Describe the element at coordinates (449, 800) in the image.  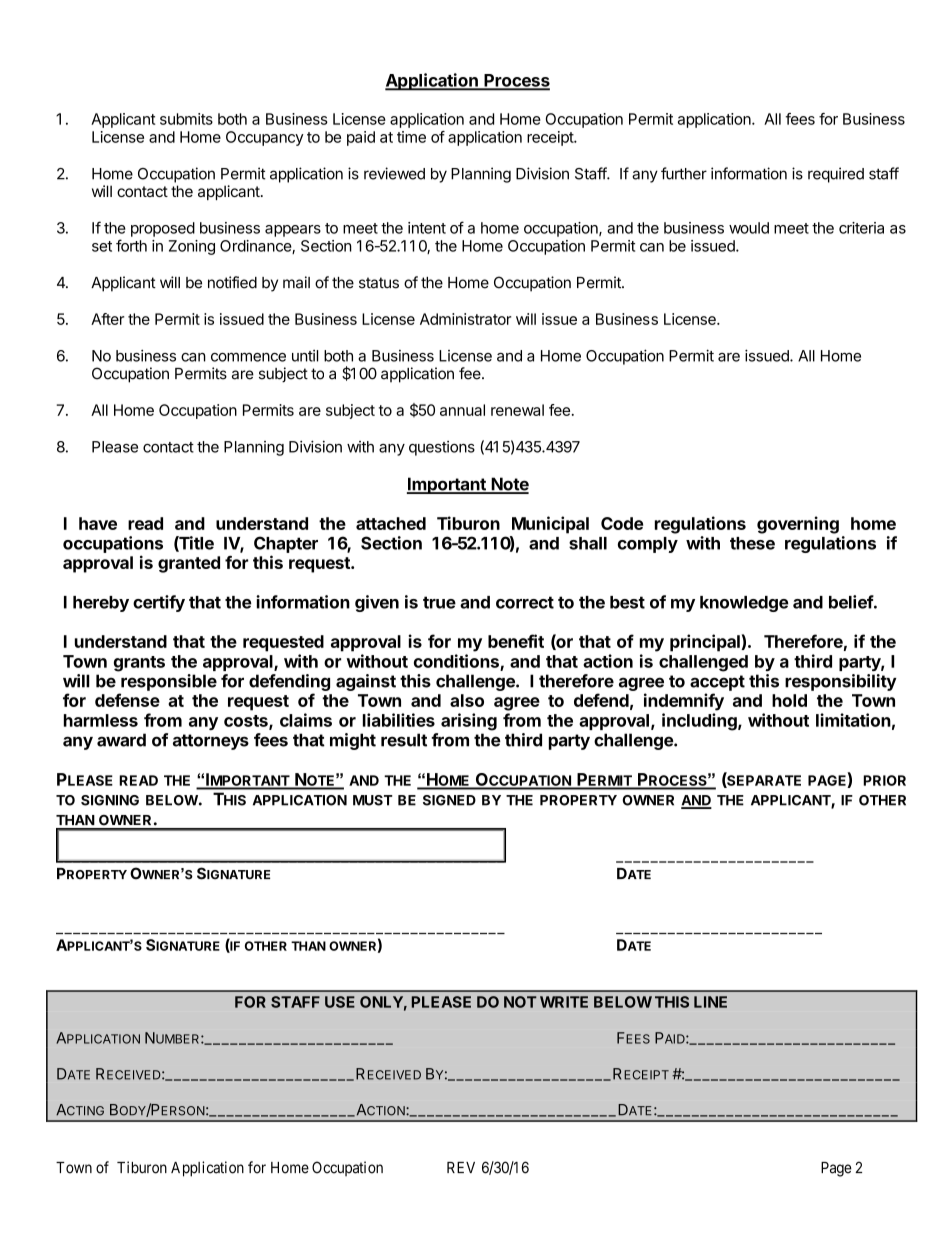
I see `SIGNED` at that location.
